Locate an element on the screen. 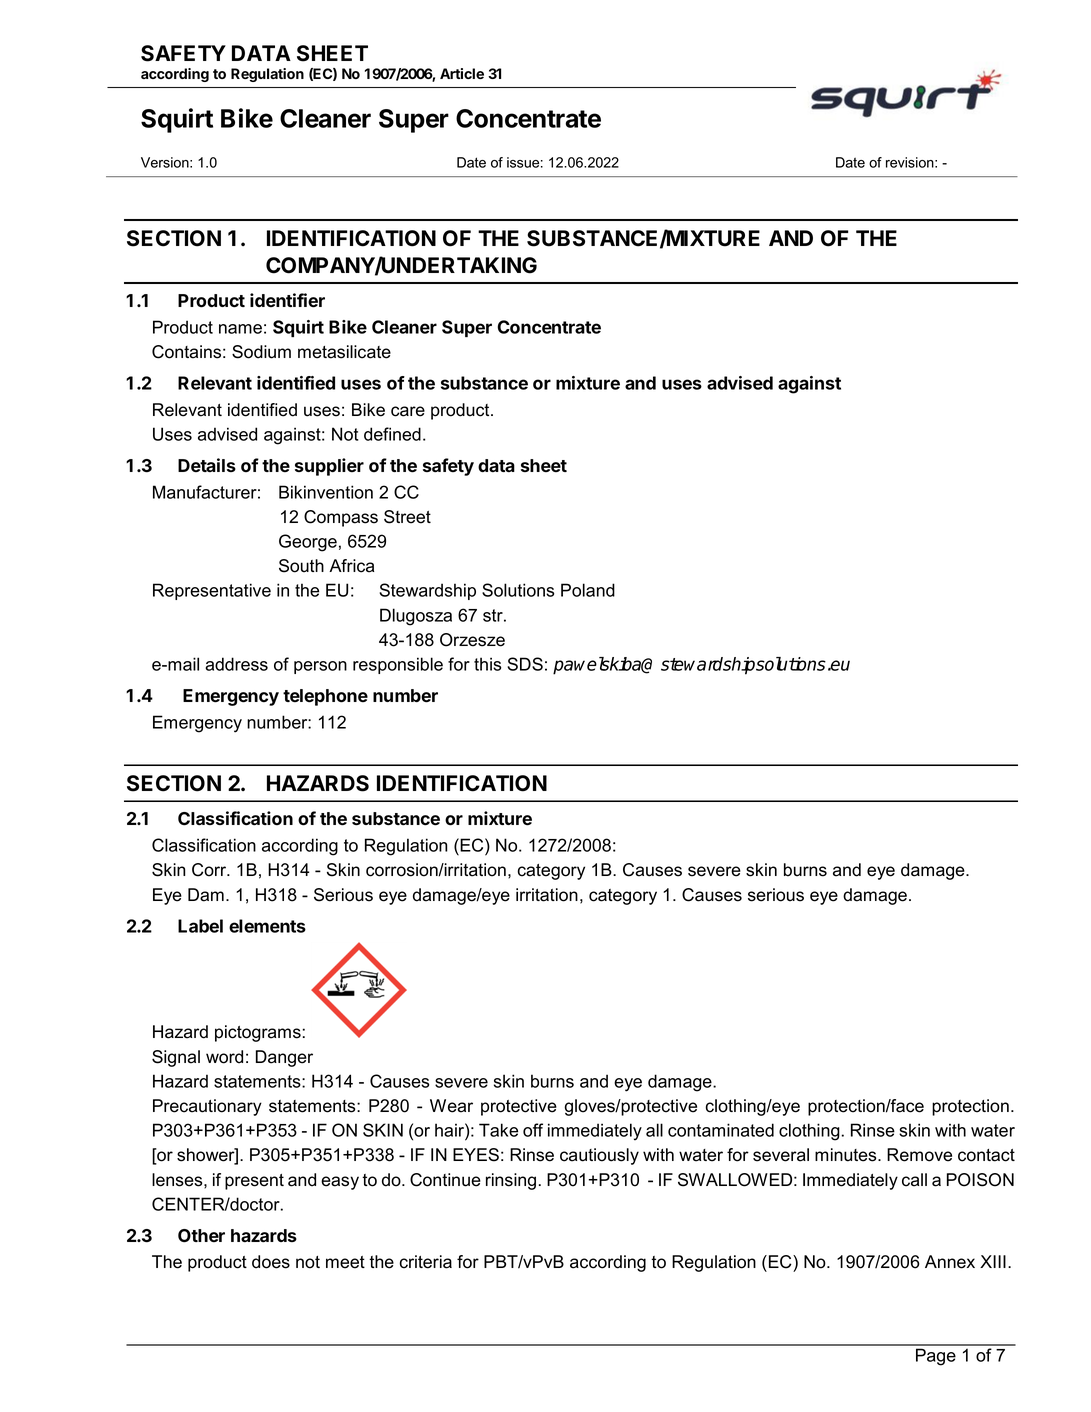  Article is located at coordinates (462, 73).
